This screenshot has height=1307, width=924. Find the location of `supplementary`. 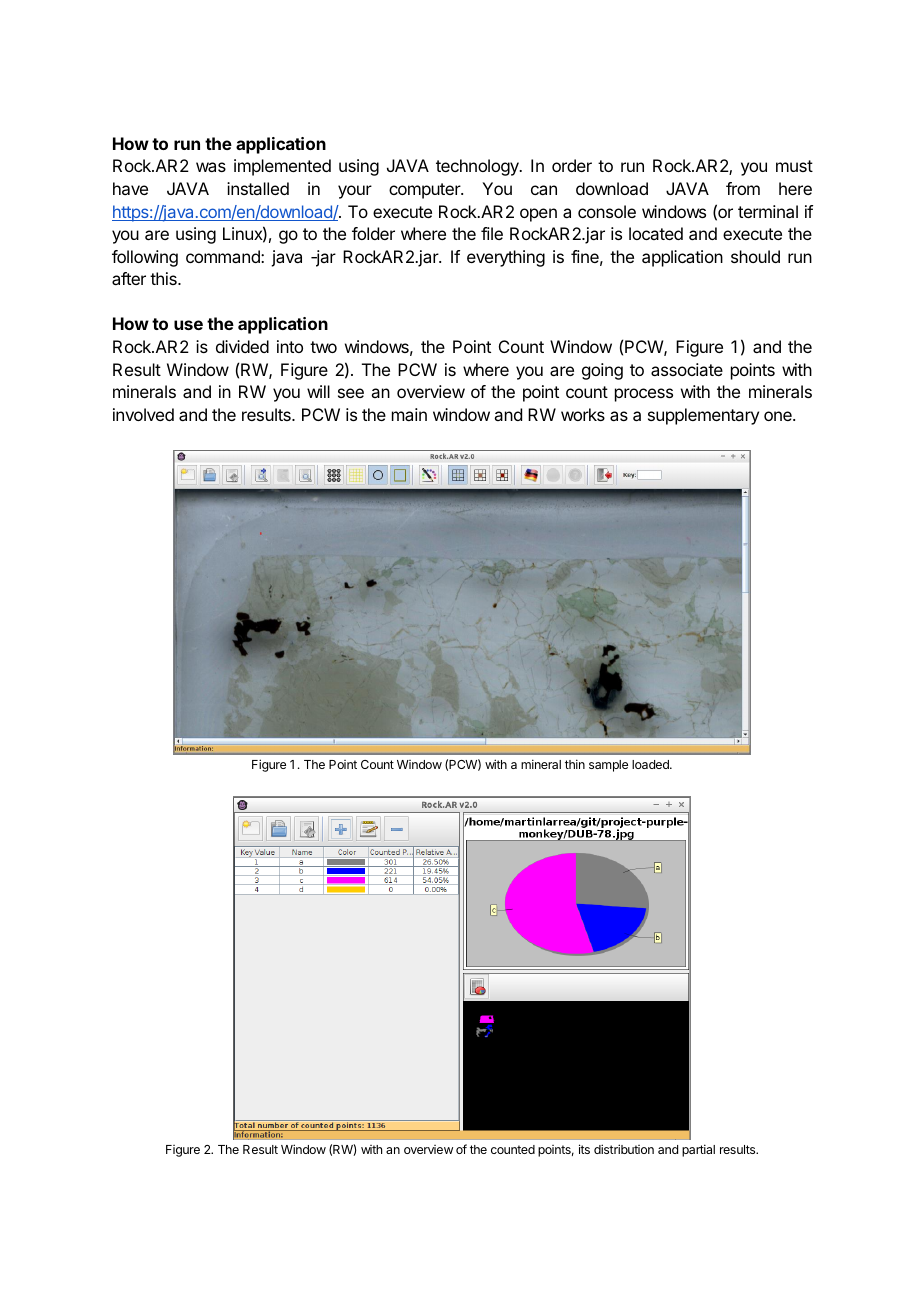

supplementary is located at coordinates (703, 416).
